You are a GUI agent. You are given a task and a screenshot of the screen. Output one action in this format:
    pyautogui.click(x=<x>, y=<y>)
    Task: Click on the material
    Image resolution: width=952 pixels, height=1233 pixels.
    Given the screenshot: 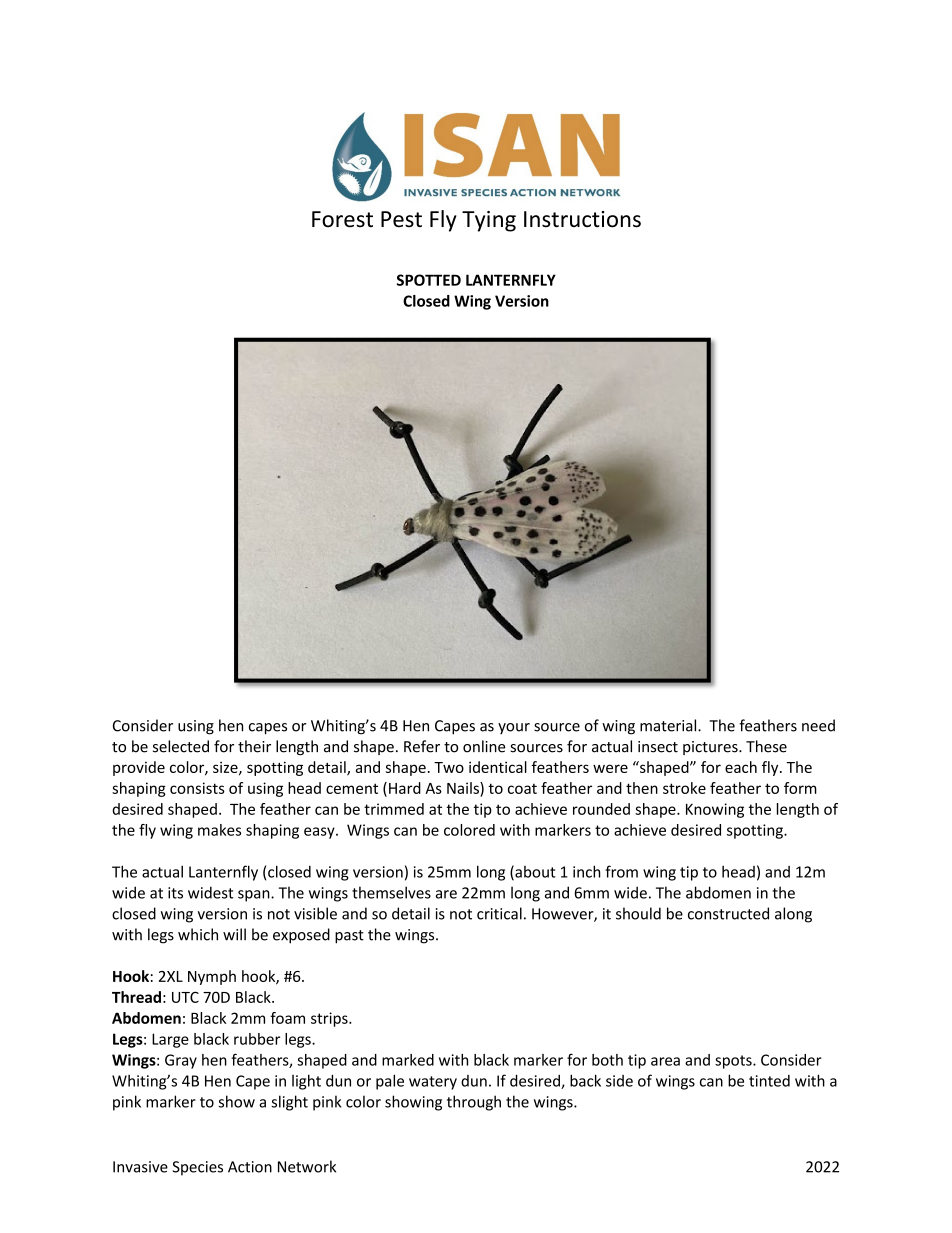 What is the action you would take?
    pyautogui.click(x=669, y=725)
